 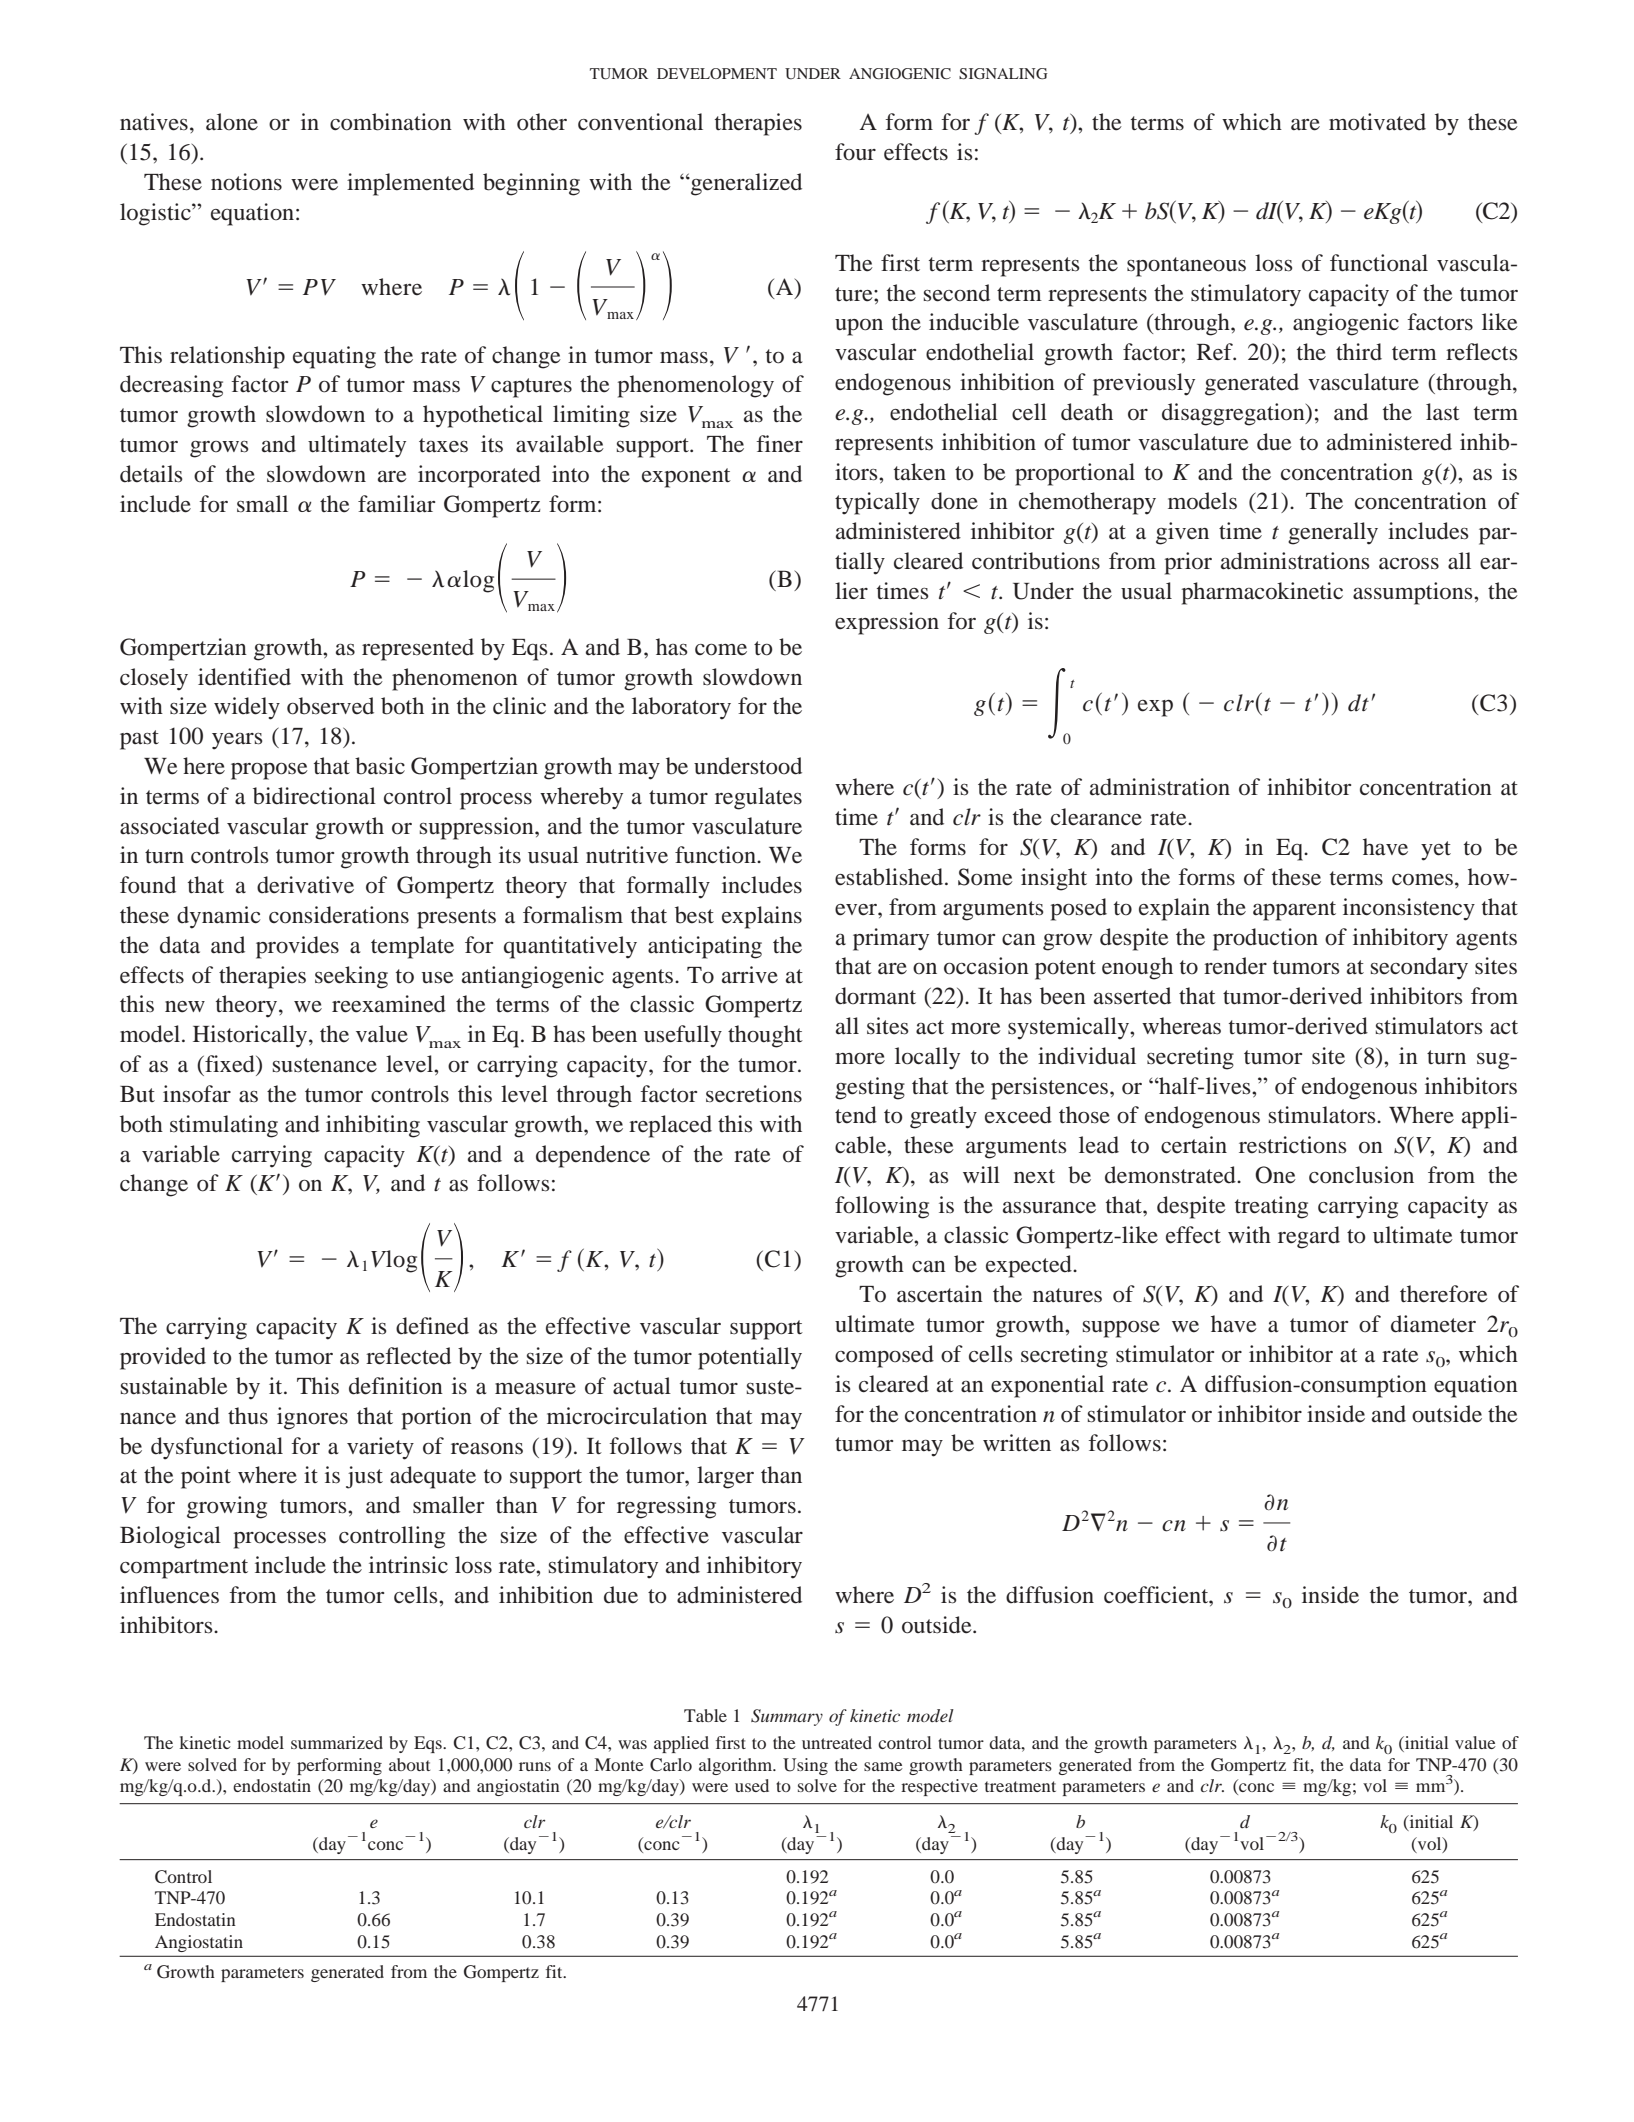 I want to click on alone, so click(x=232, y=122).
